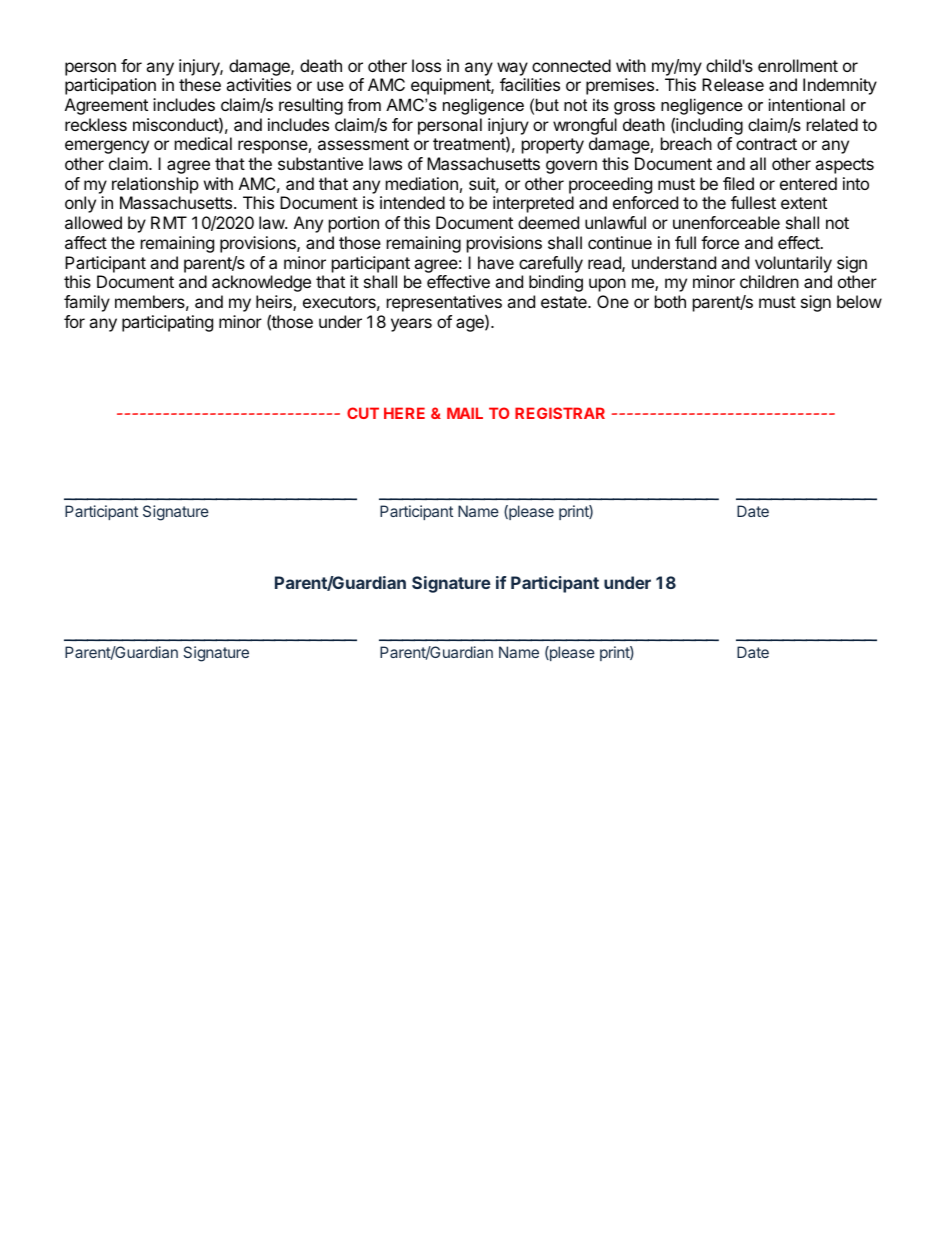 The image size is (952, 1233). What do you see at coordinates (496, 262) in the image?
I see `have` at bounding box center [496, 262].
